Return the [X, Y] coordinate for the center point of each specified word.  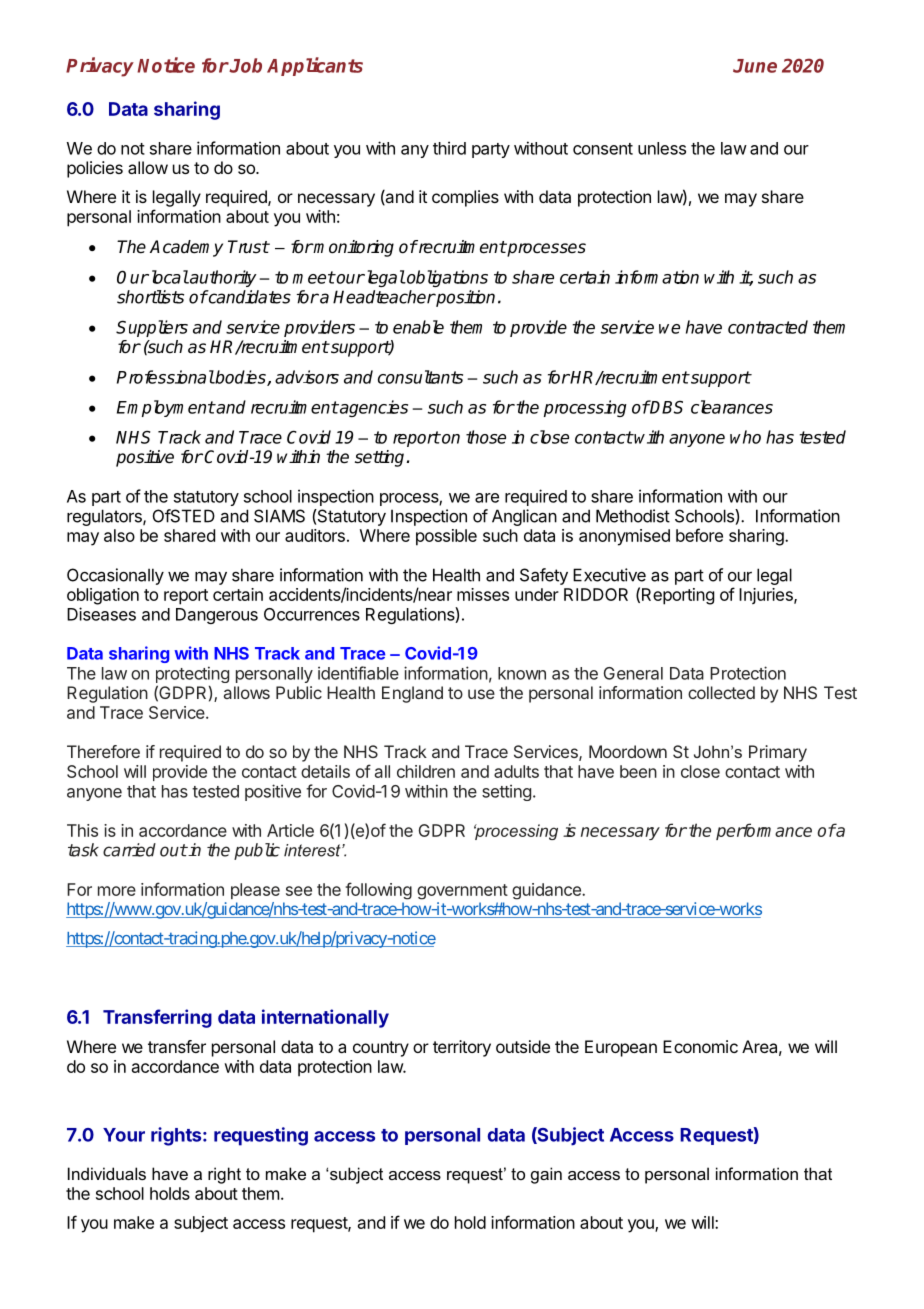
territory [462, 1048]
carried [129, 850]
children [426, 771]
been [638, 771]
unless [662, 148]
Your [124, 1135]
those [486, 437]
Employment [166, 408]
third [449, 148]
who [745, 437]
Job [245, 65]
